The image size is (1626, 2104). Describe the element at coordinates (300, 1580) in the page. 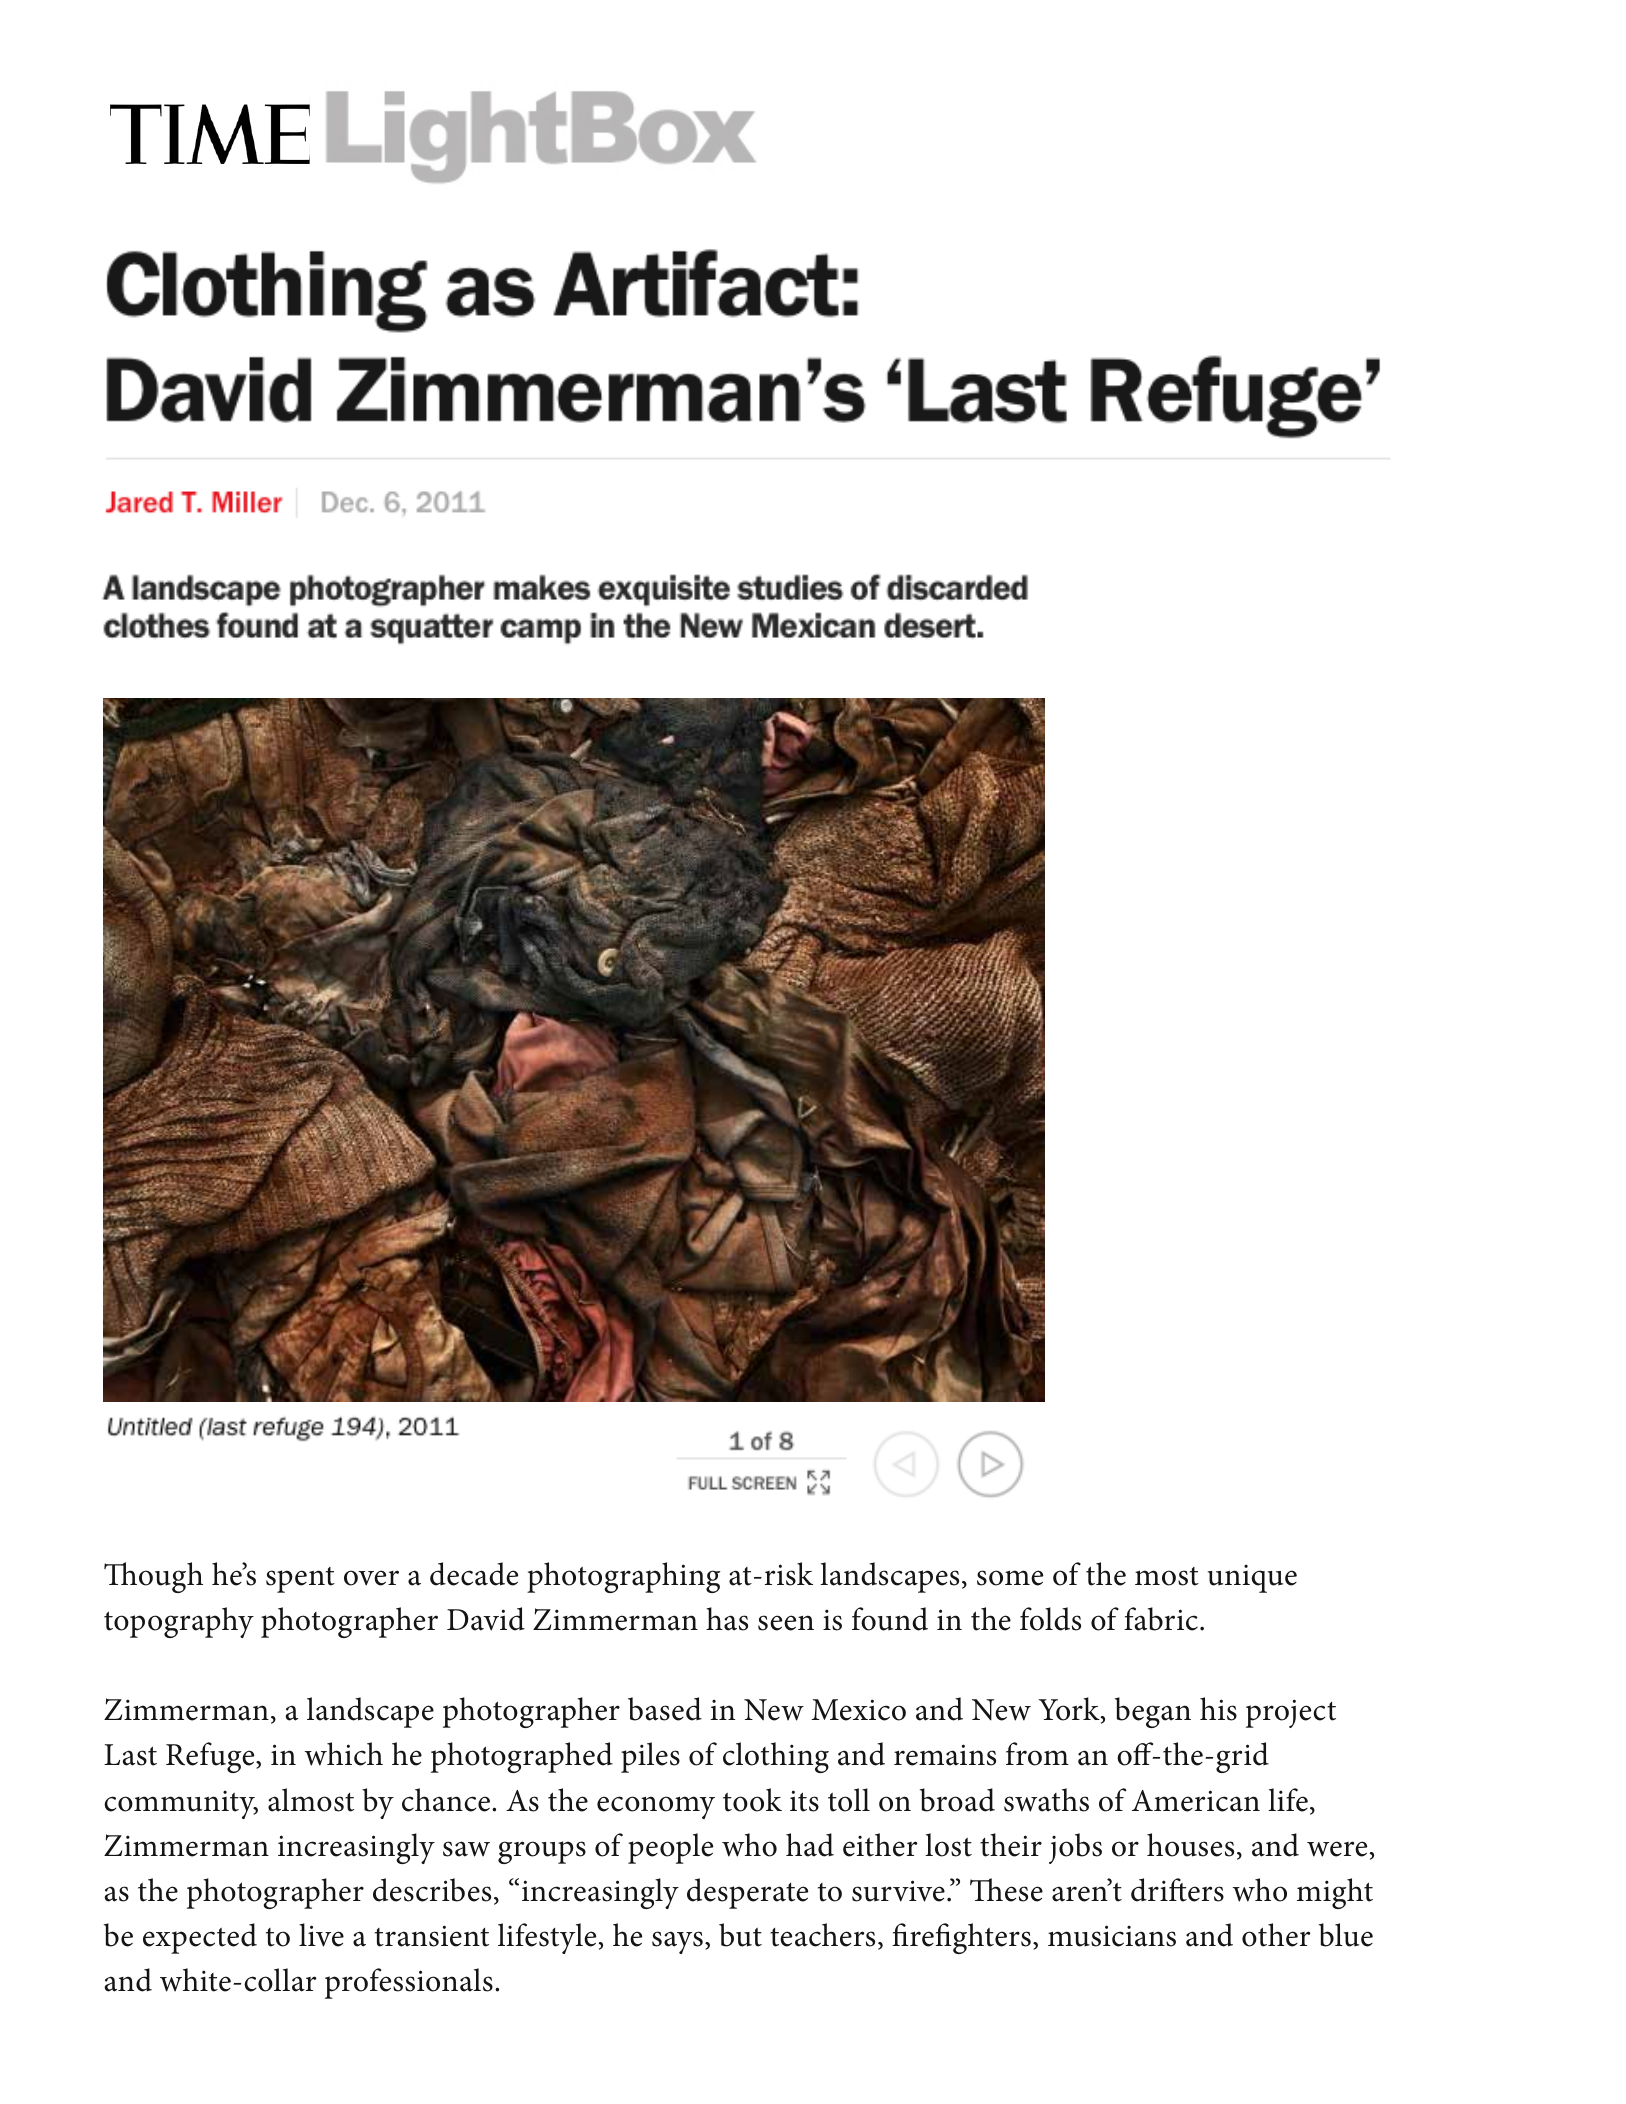

I see `spent` at that location.
